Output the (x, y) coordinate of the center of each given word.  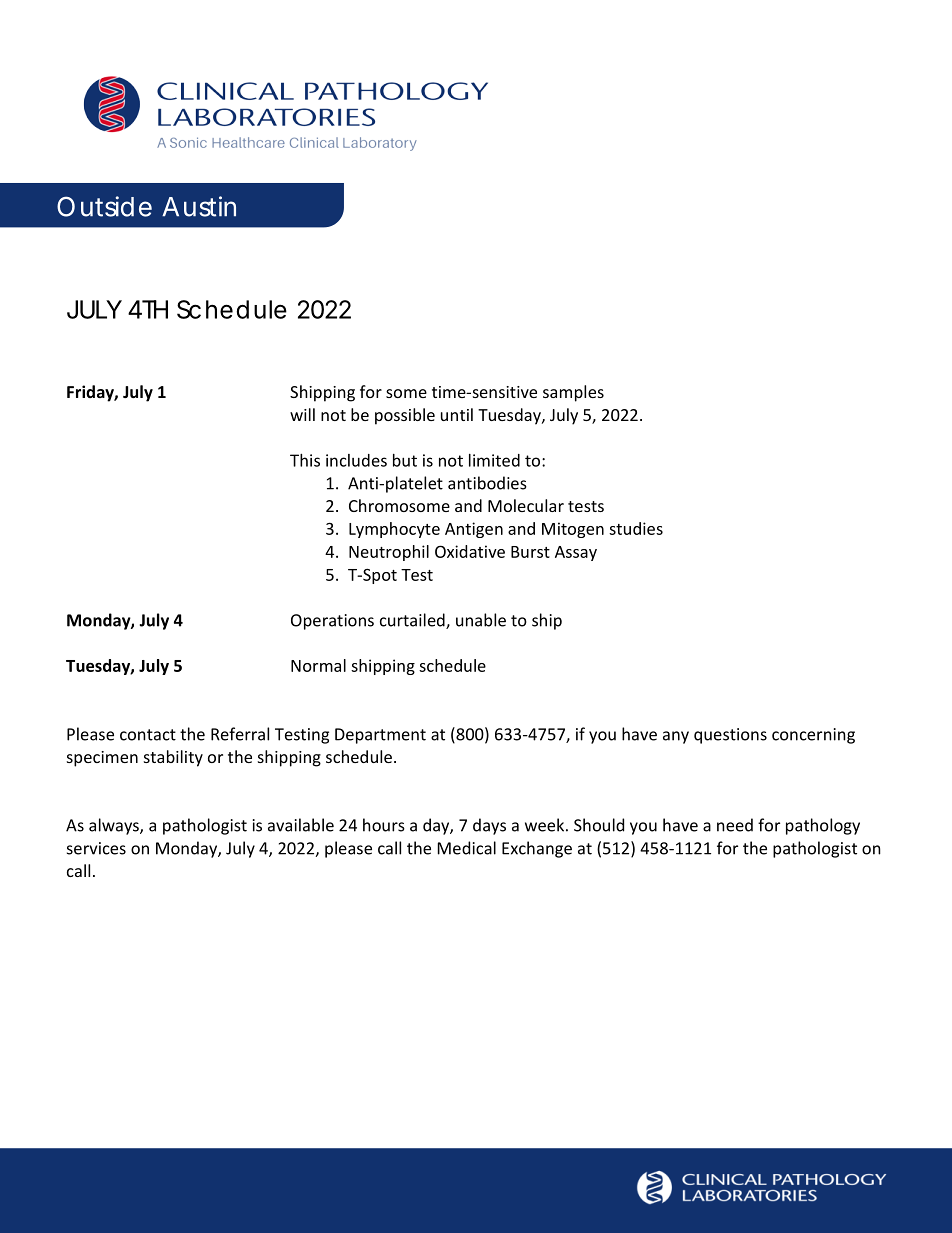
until (457, 414)
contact (148, 735)
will (302, 414)
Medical (467, 848)
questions (730, 736)
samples (573, 393)
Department (380, 736)
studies (636, 528)
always (115, 826)
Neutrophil (389, 553)
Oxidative (470, 551)
